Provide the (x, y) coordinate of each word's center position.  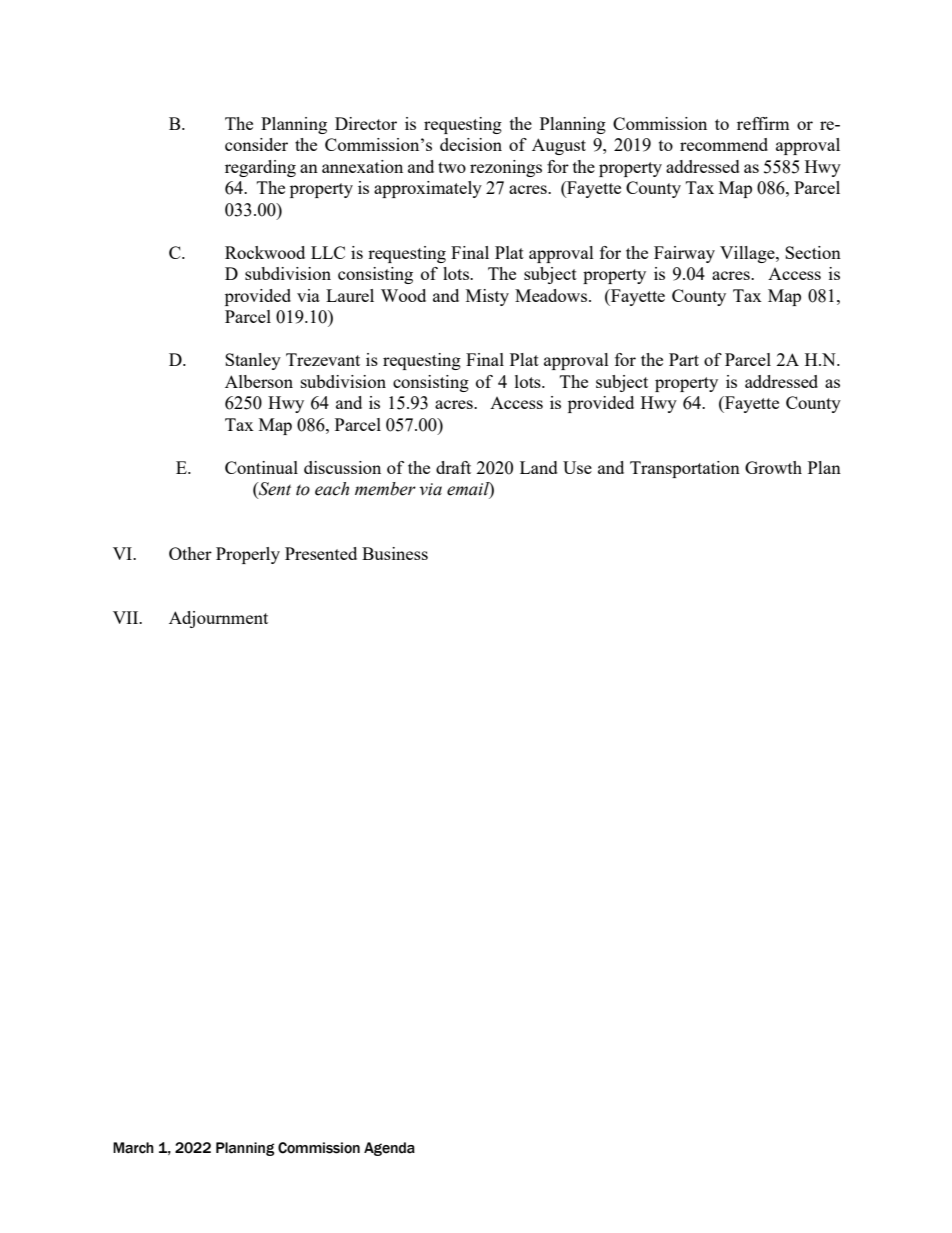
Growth (773, 467)
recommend (724, 144)
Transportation (685, 469)
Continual (261, 467)
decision (471, 144)
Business (395, 553)
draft (453, 467)
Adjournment (218, 619)
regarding (260, 168)
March (133, 1148)
